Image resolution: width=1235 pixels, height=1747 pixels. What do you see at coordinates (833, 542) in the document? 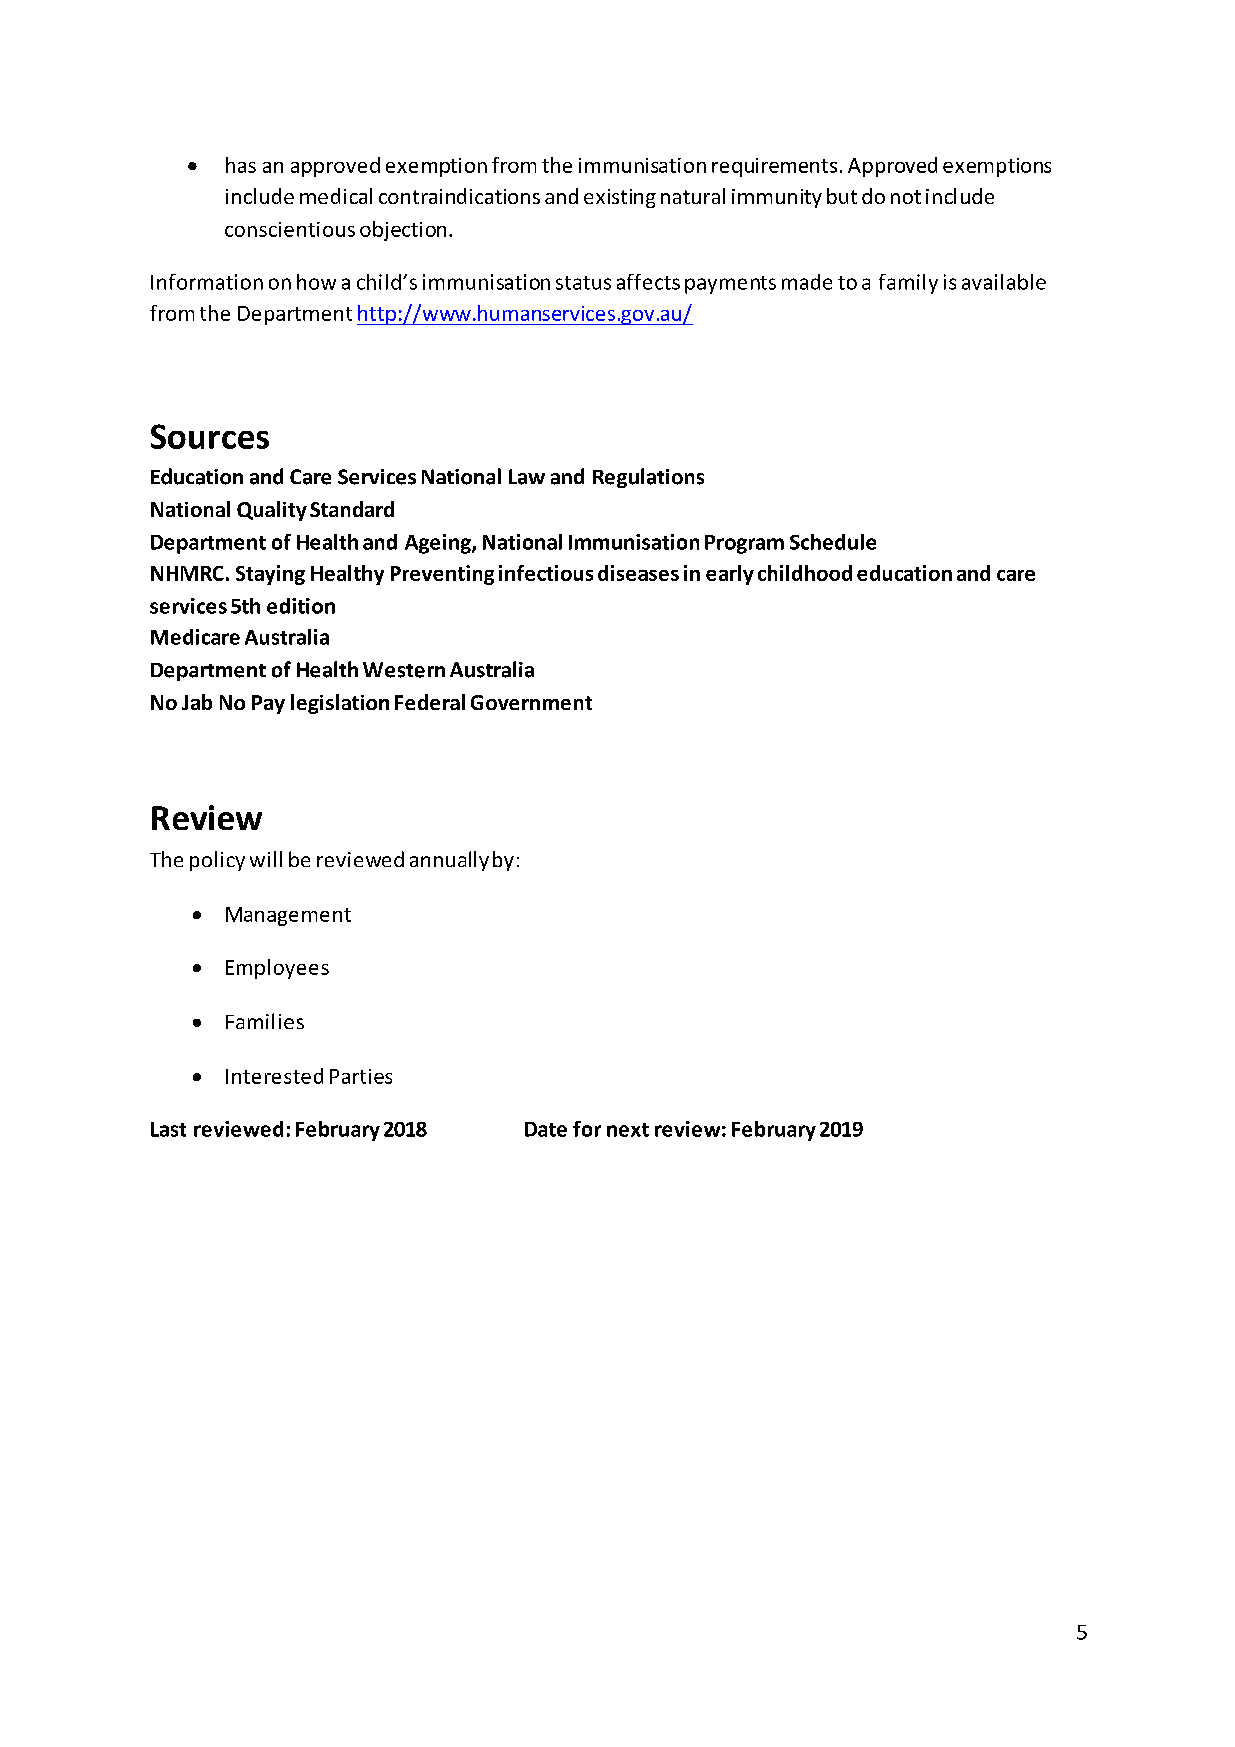
I see `Schedule` at bounding box center [833, 542].
